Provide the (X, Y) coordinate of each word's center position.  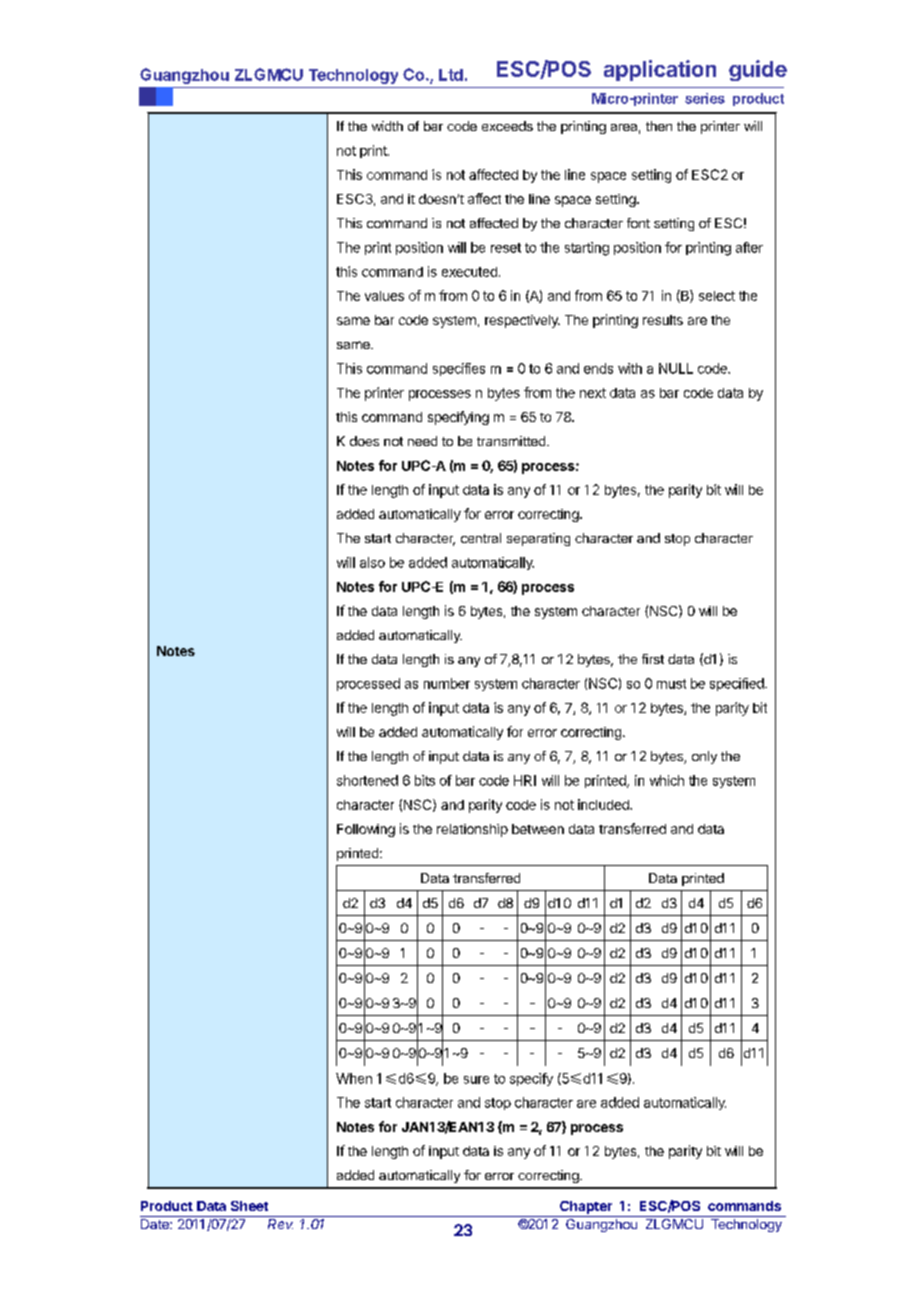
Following (366, 830)
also (372, 562)
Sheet (249, 1206)
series (705, 98)
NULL (676, 368)
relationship (472, 830)
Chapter (586, 1207)
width (387, 126)
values (384, 296)
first (653, 659)
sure (476, 1080)
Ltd (451, 75)
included (604, 804)
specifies (459, 369)
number (447, 683)
